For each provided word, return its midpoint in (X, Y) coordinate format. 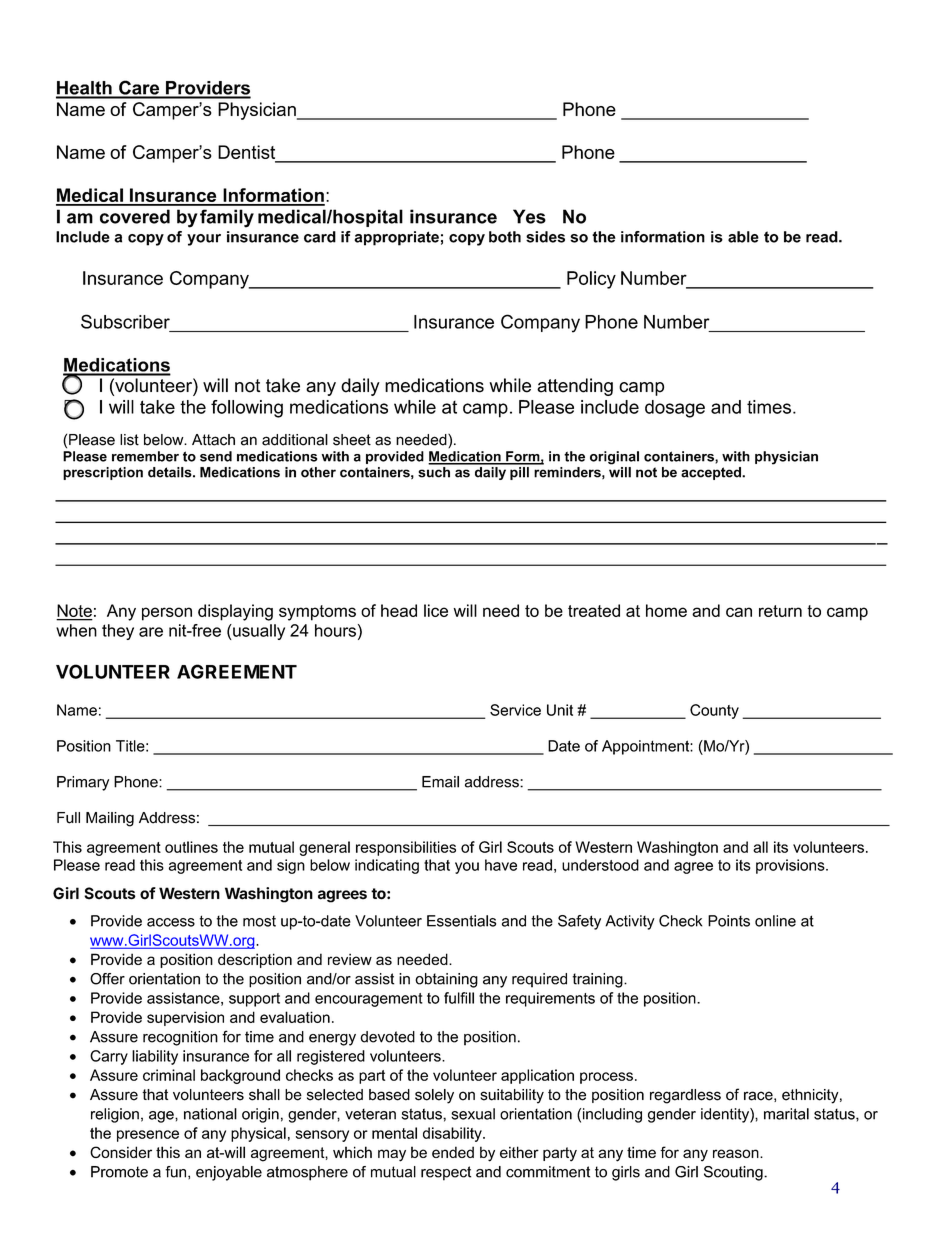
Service (515, 710)
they (118, 632)
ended (453, 1152)
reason (737, 1153)
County (714, 711)
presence (148, 1136)
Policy (591, 280)
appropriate (396, 238)
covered (135, 216)
